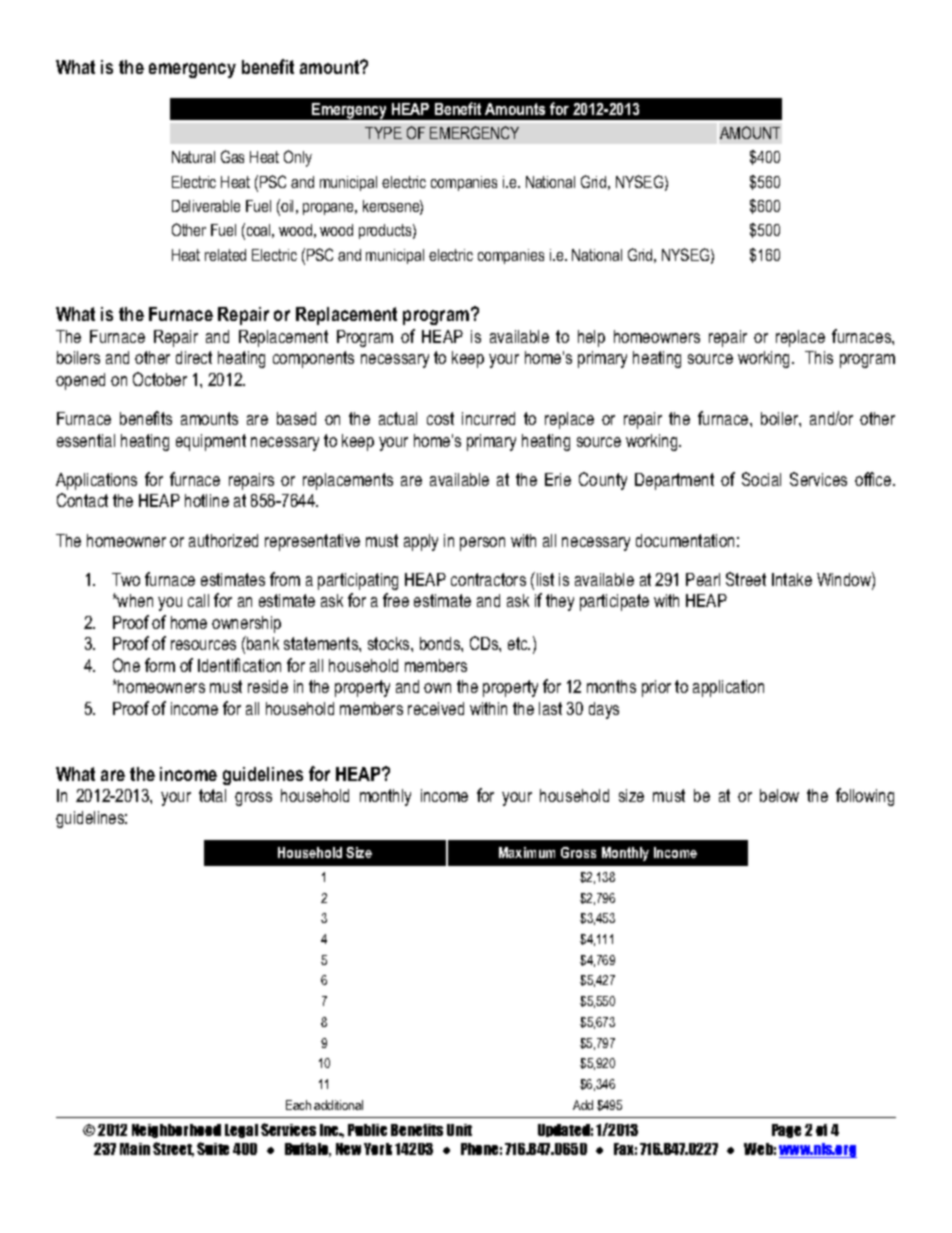 The height and width of the document is (1233, 952). Describe the element at coordinates (459, 1130) in the document. I see `Unit` at that location.
